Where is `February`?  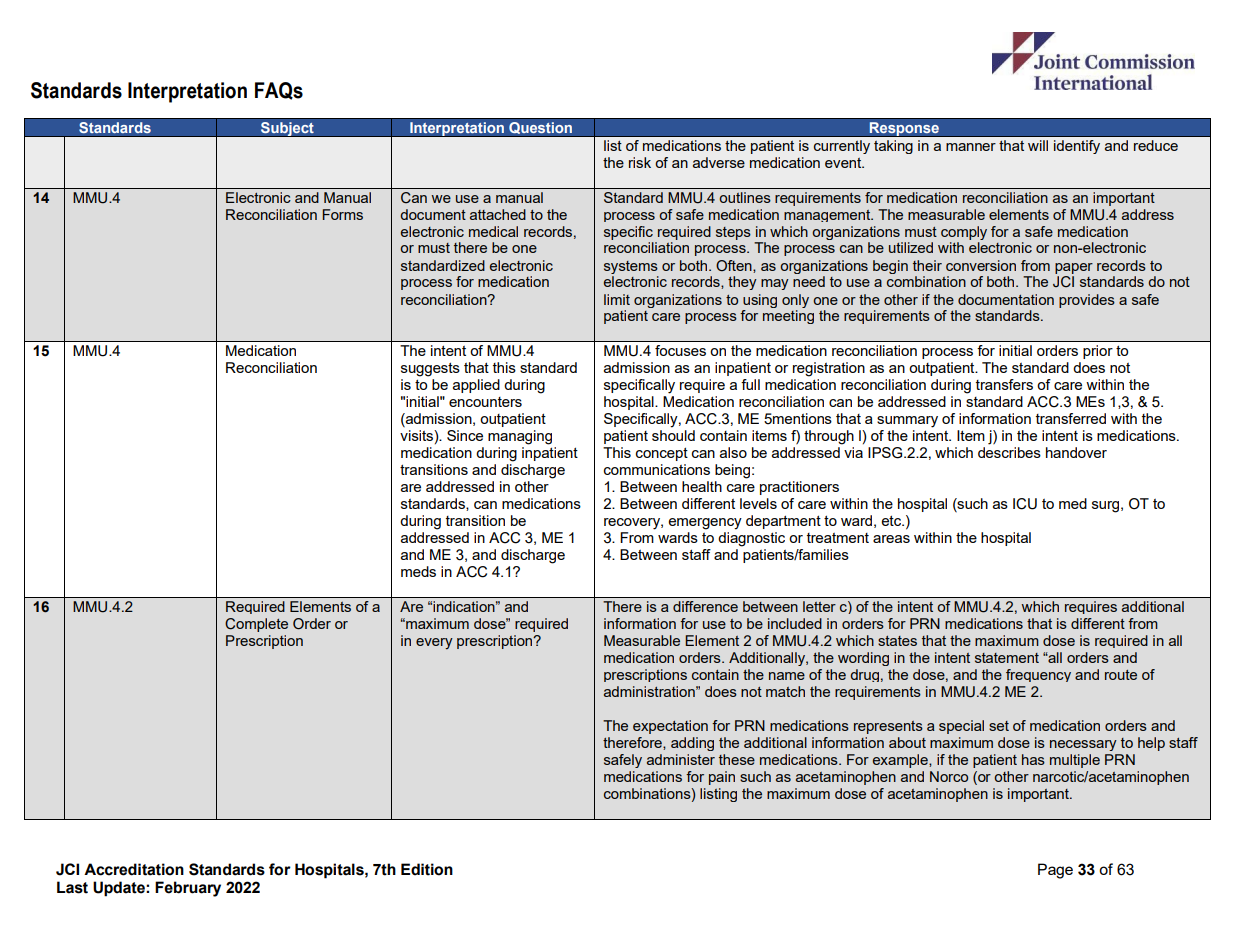 February is located at coordinates (188, 889).
